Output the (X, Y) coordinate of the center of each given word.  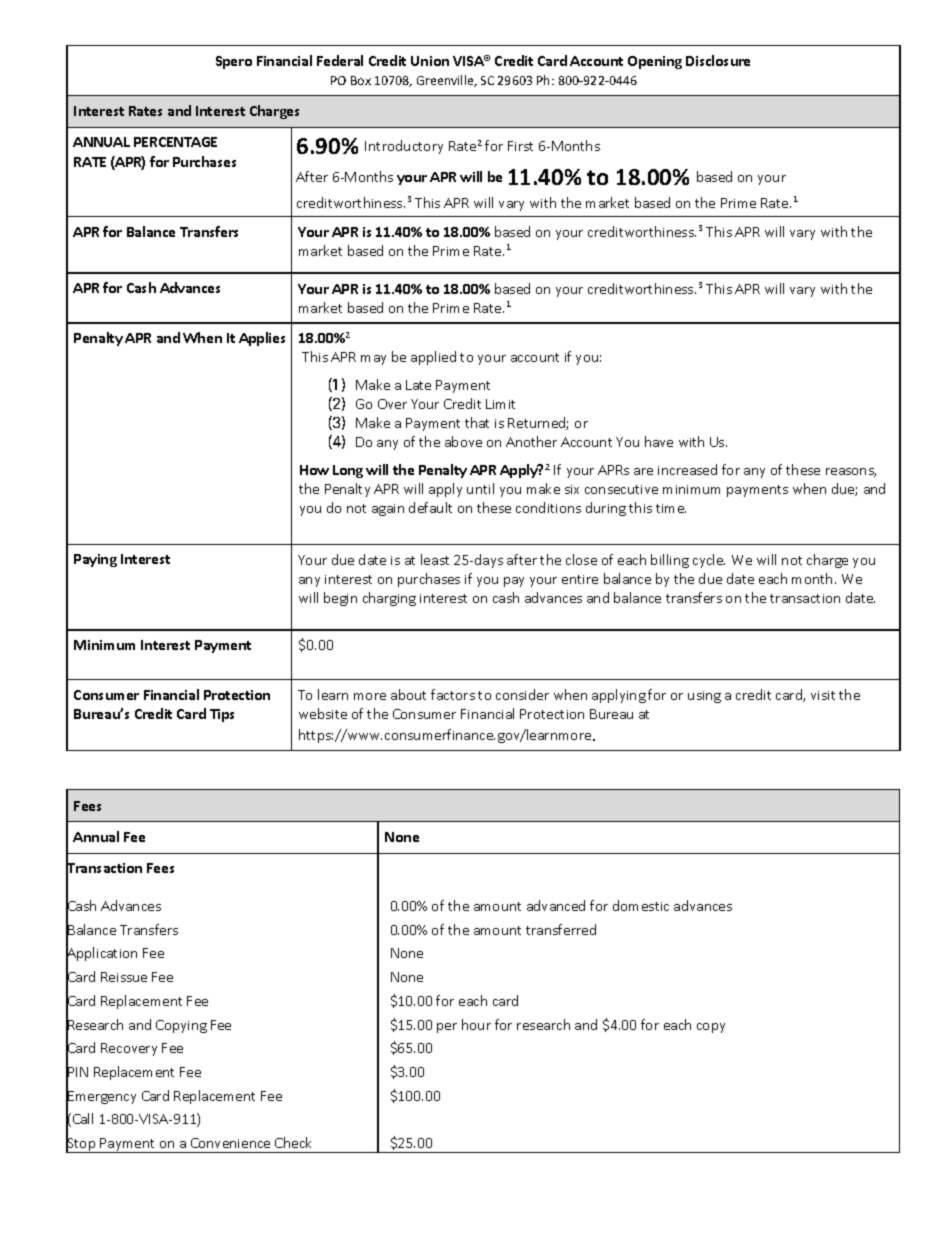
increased (687, 469)
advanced (556, 905)
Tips (222, 715)
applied (433, 358)
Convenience (230, 1143)
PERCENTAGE (175, 142)
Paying (95, 560)
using (704, 697)
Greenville (446, 81)
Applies (262, 339)
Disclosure (718, 60)
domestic (641, 905)
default (430, 507)
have (659, 441)
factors (453, 694)
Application (101, 955)
